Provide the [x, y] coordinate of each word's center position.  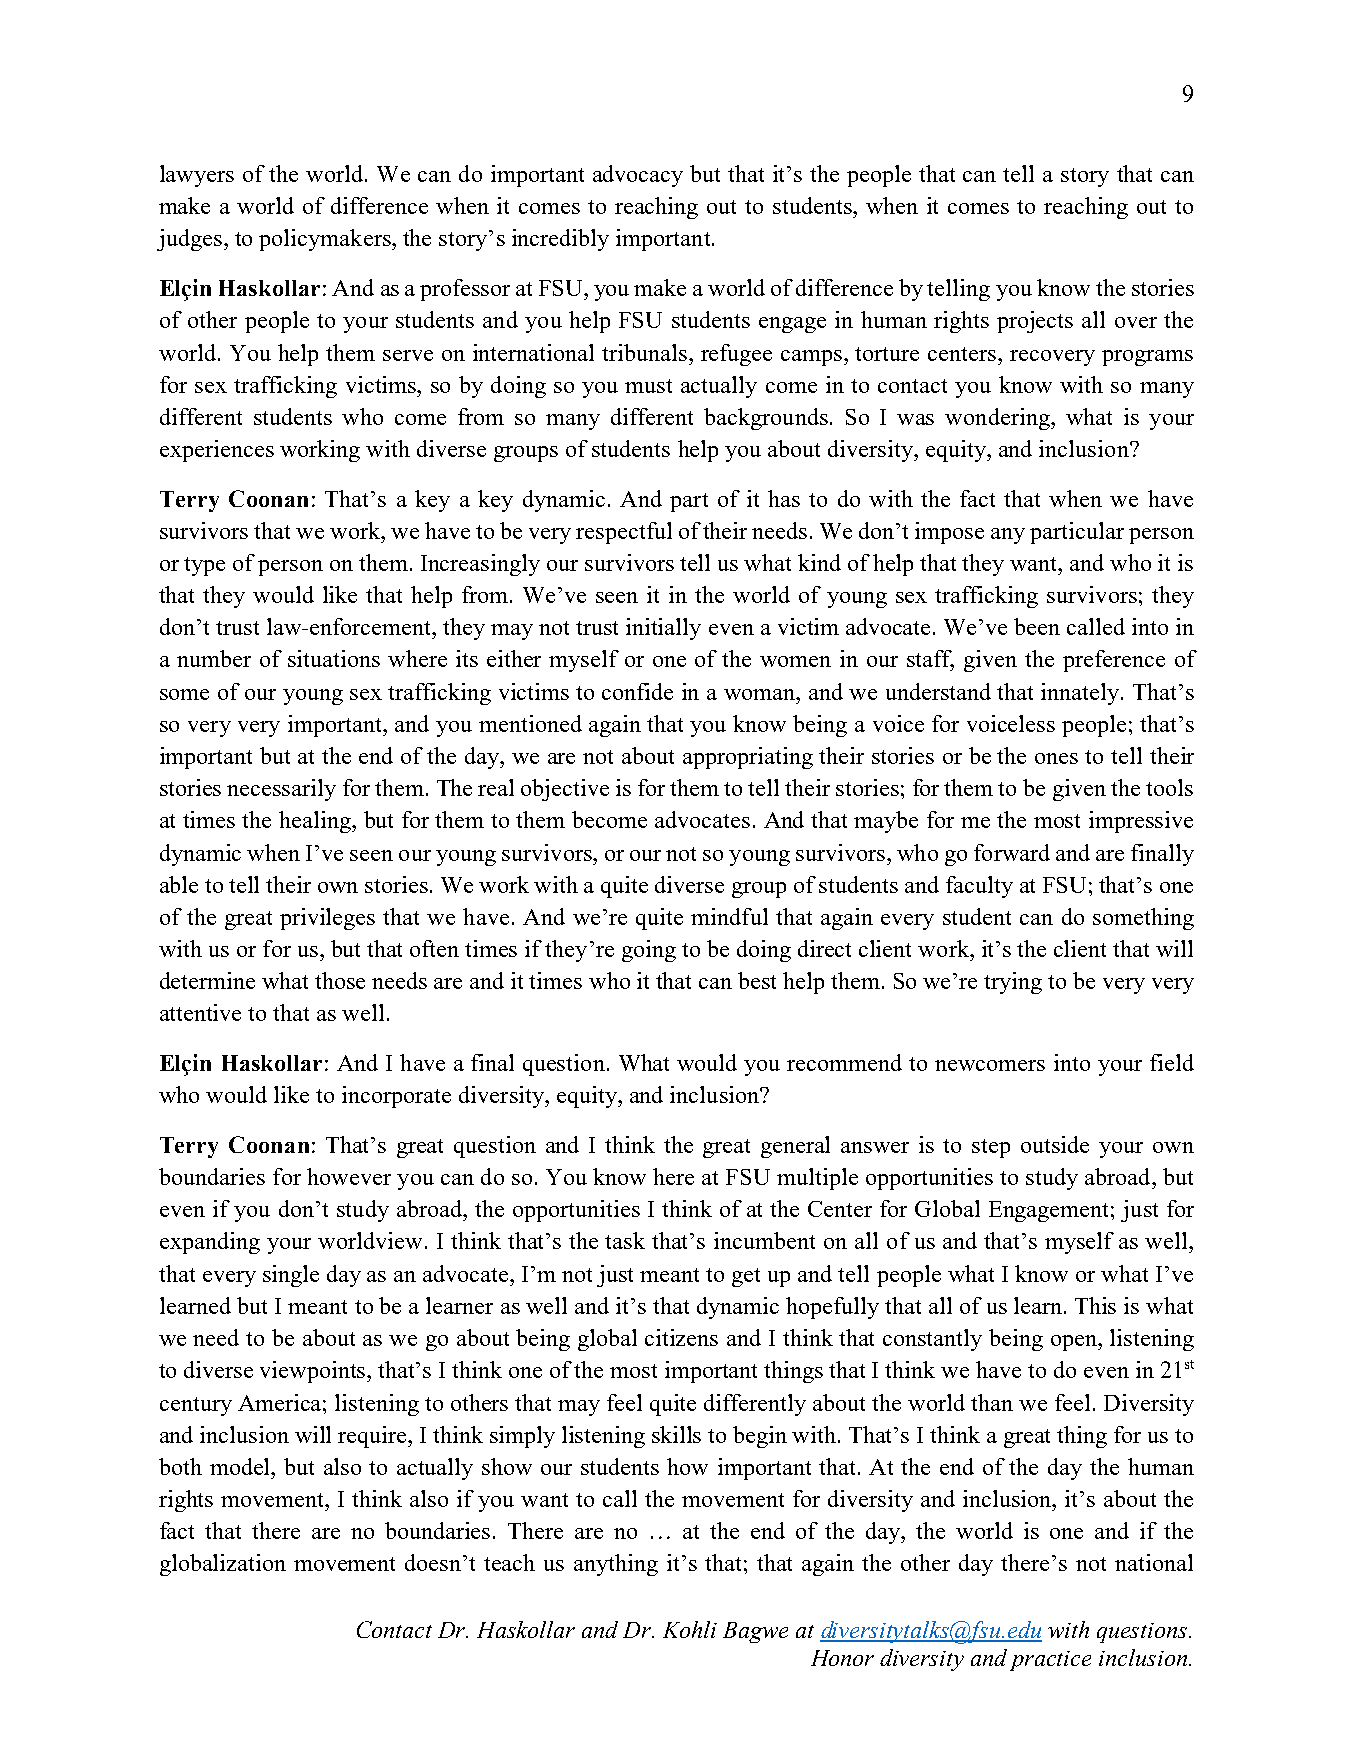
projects [1035, 322]
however [349, 1176]
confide [637, 691]
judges [189, 240]
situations [334, 658]
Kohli [690, 1629]
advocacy [638, 176]
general [795, 1147]
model [241, 1466]
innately [1081, 694]
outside [1055, 1144]
